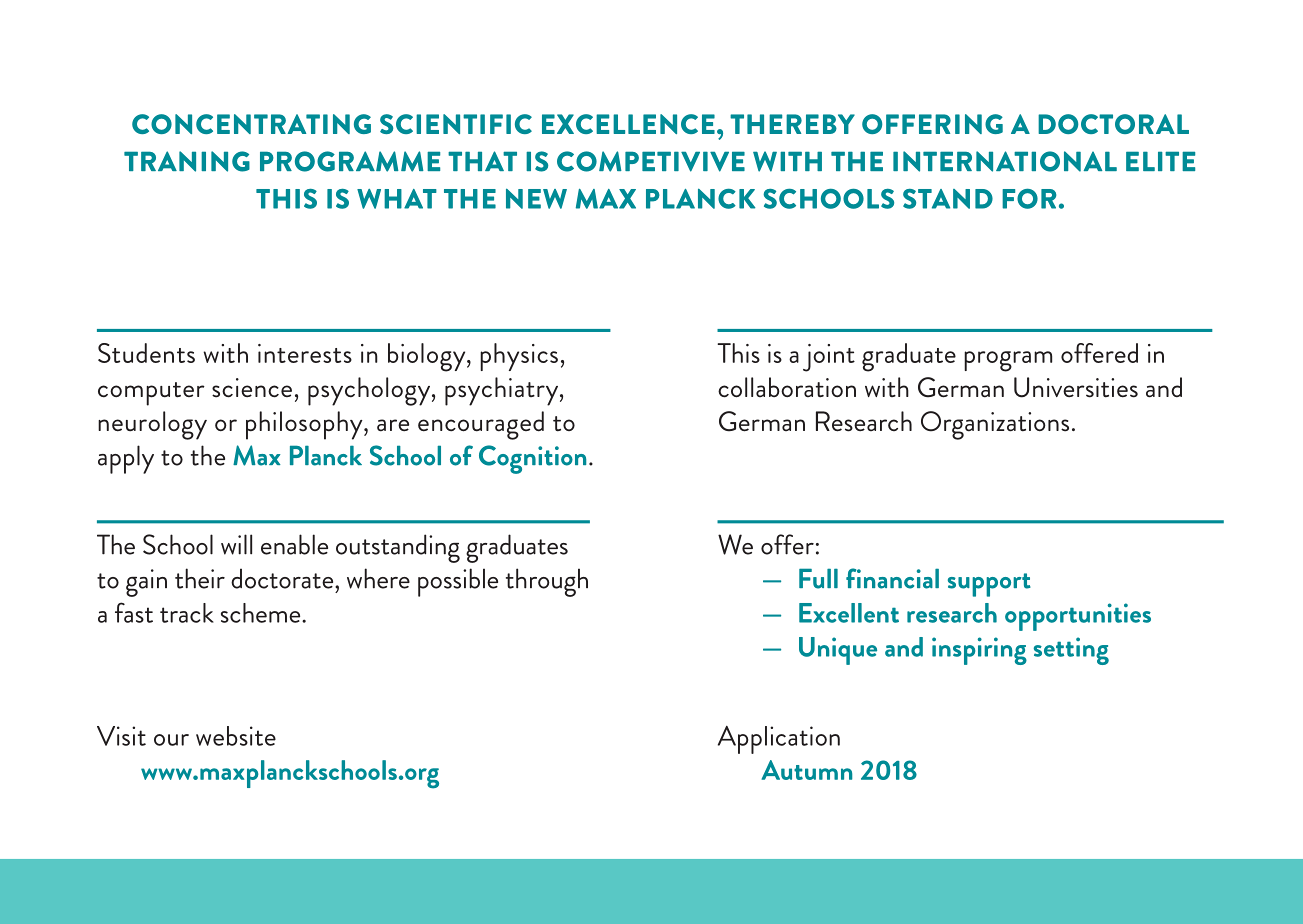 Image resolution: width=1303 pixels, height=924 pixels. Describe the element at coordinates (305, 425) in the screenshot. I see `philosophy` at that location.
